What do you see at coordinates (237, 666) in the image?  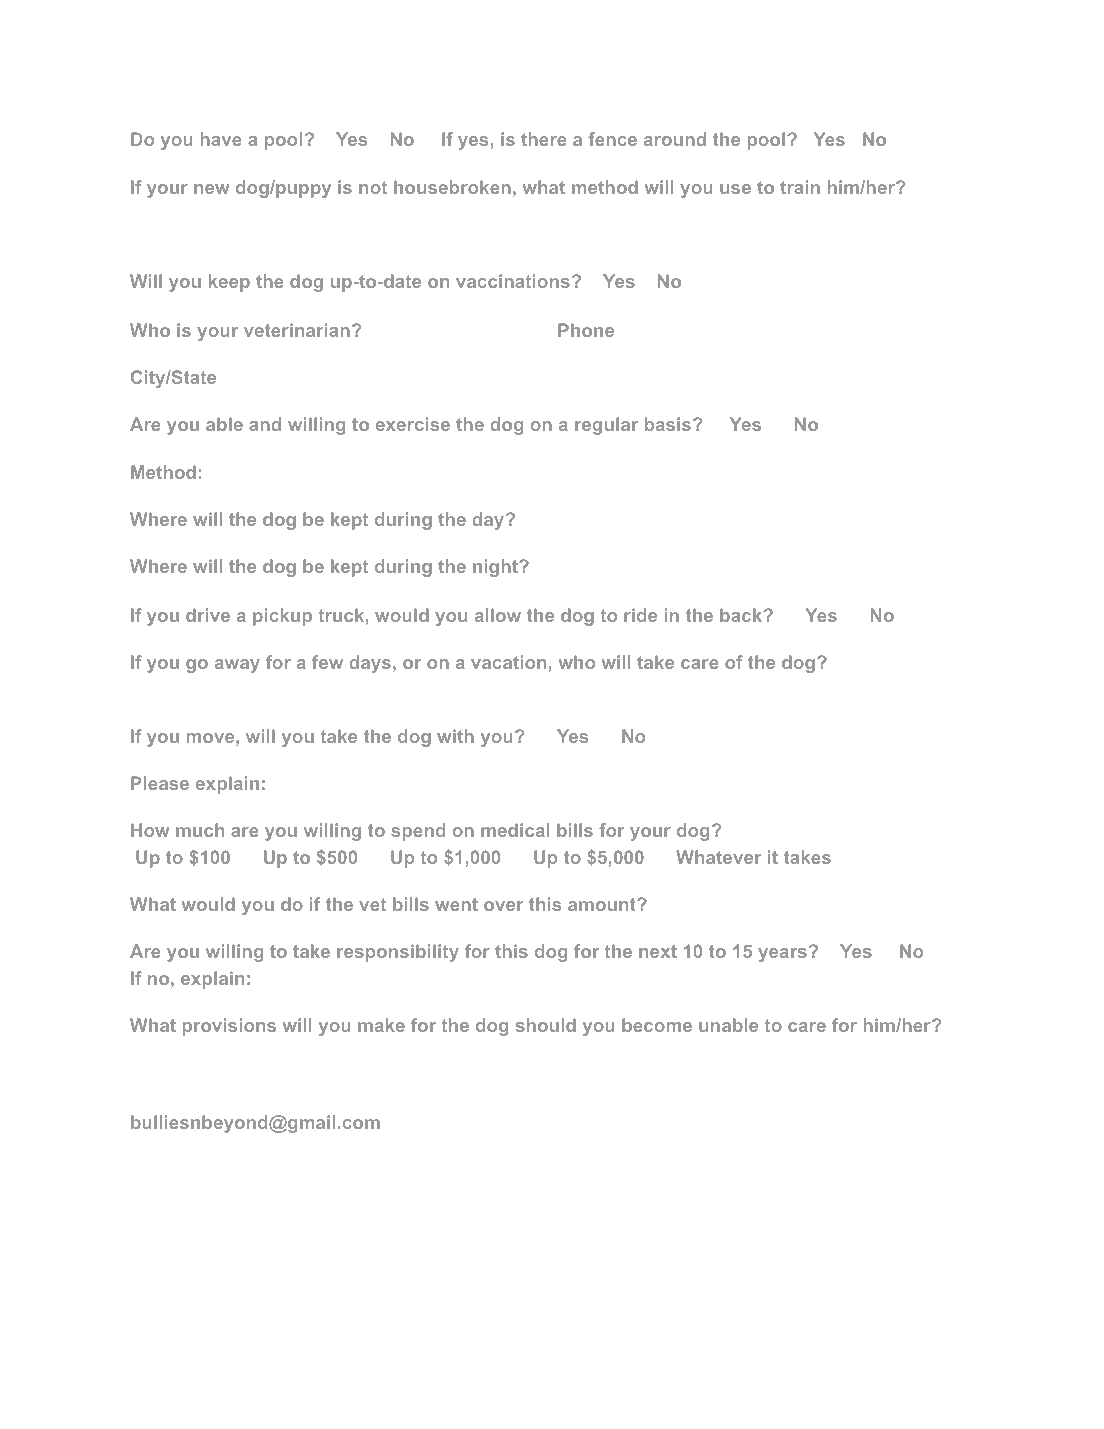 I see `away` at bounding box center [237, 666].
